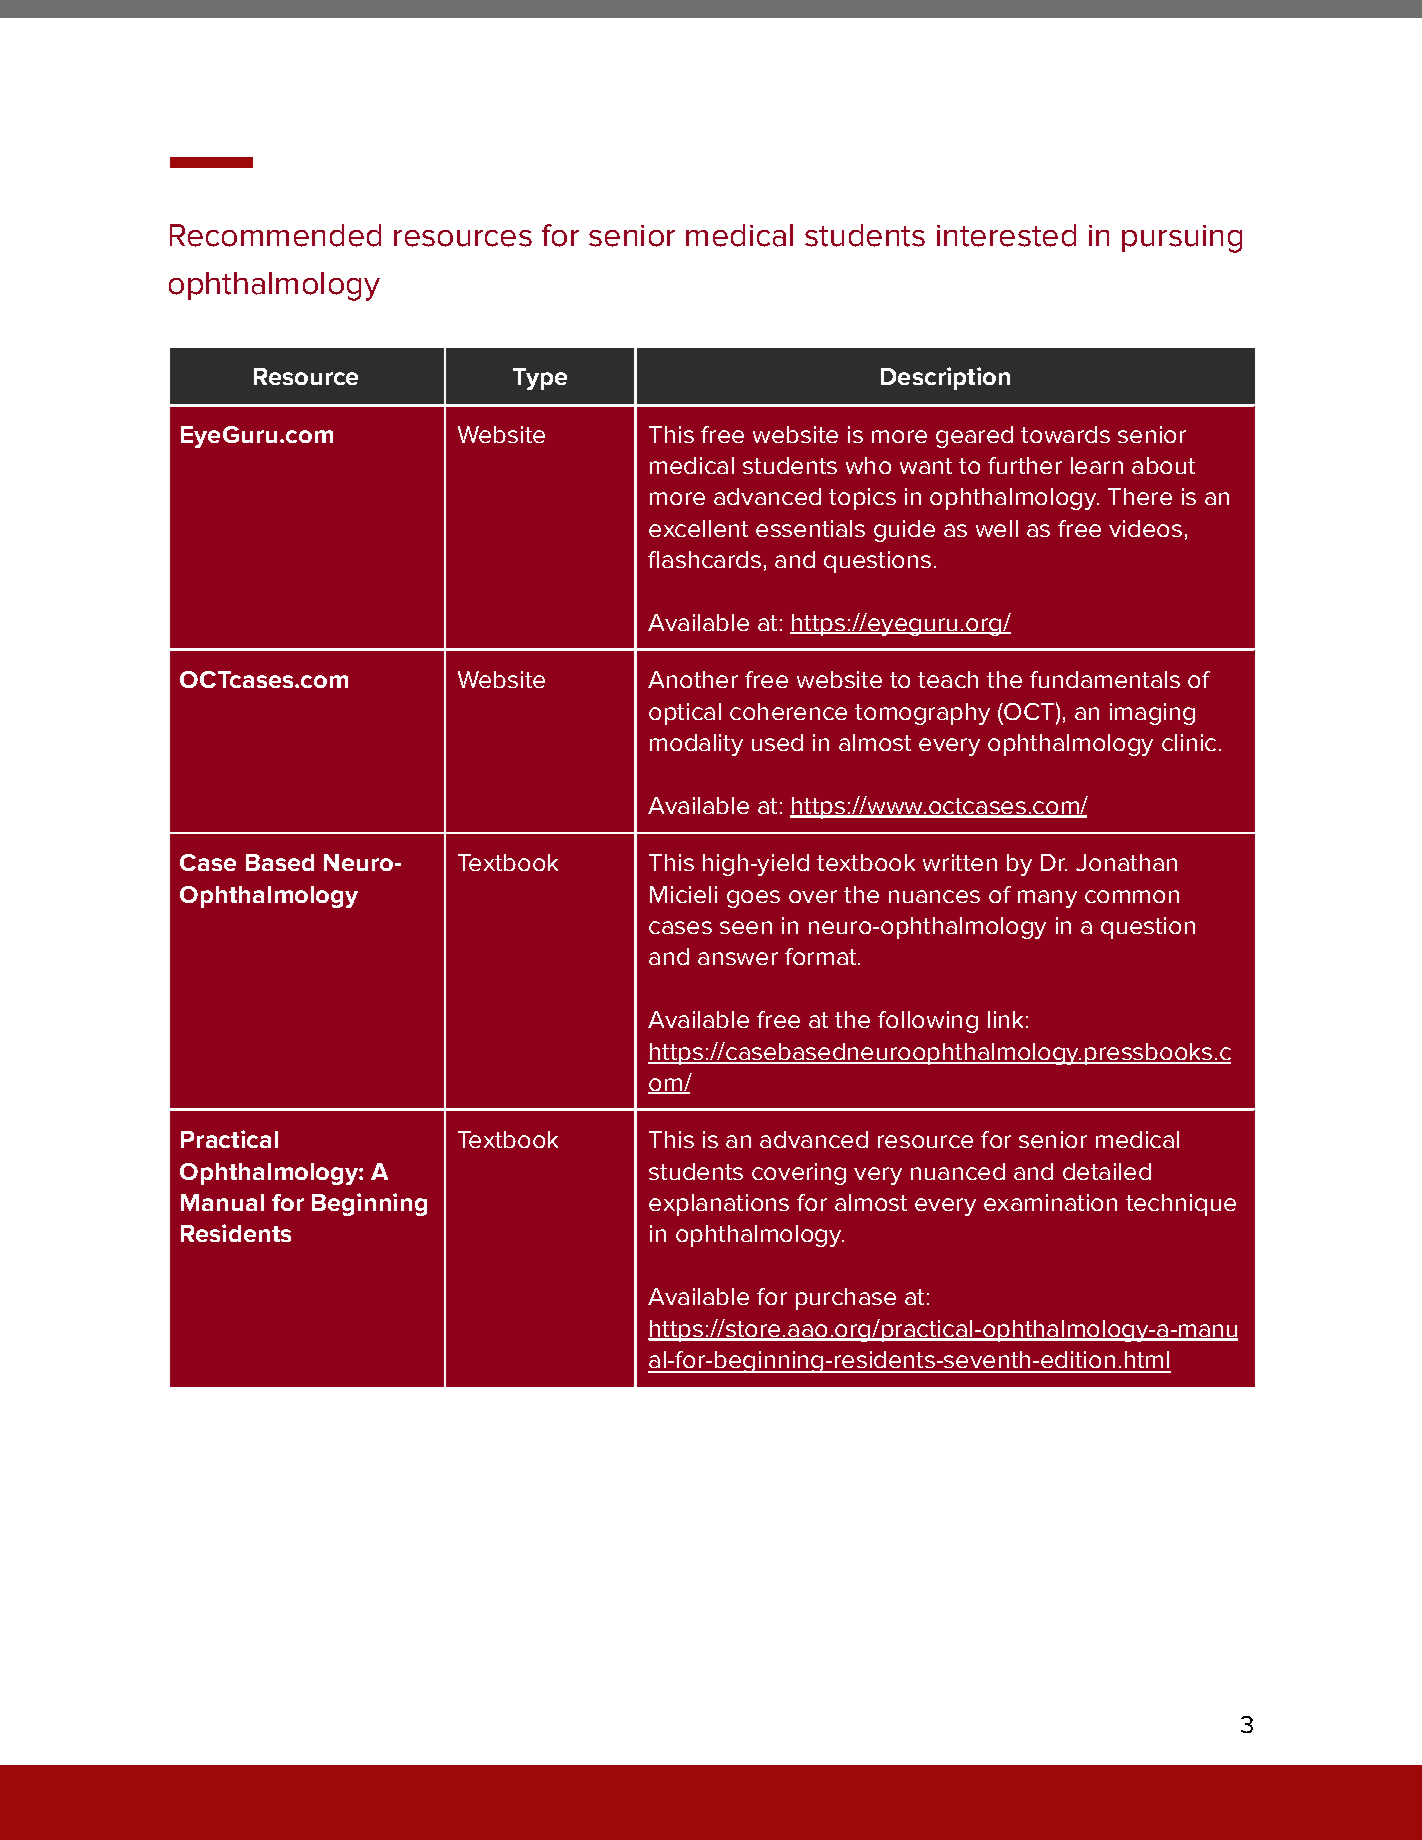 The width and height of the document is (1422, 1840). What do you see at coordinates (928, 1022) in the document?
I see `following` at bounding box center [928, 1022].
